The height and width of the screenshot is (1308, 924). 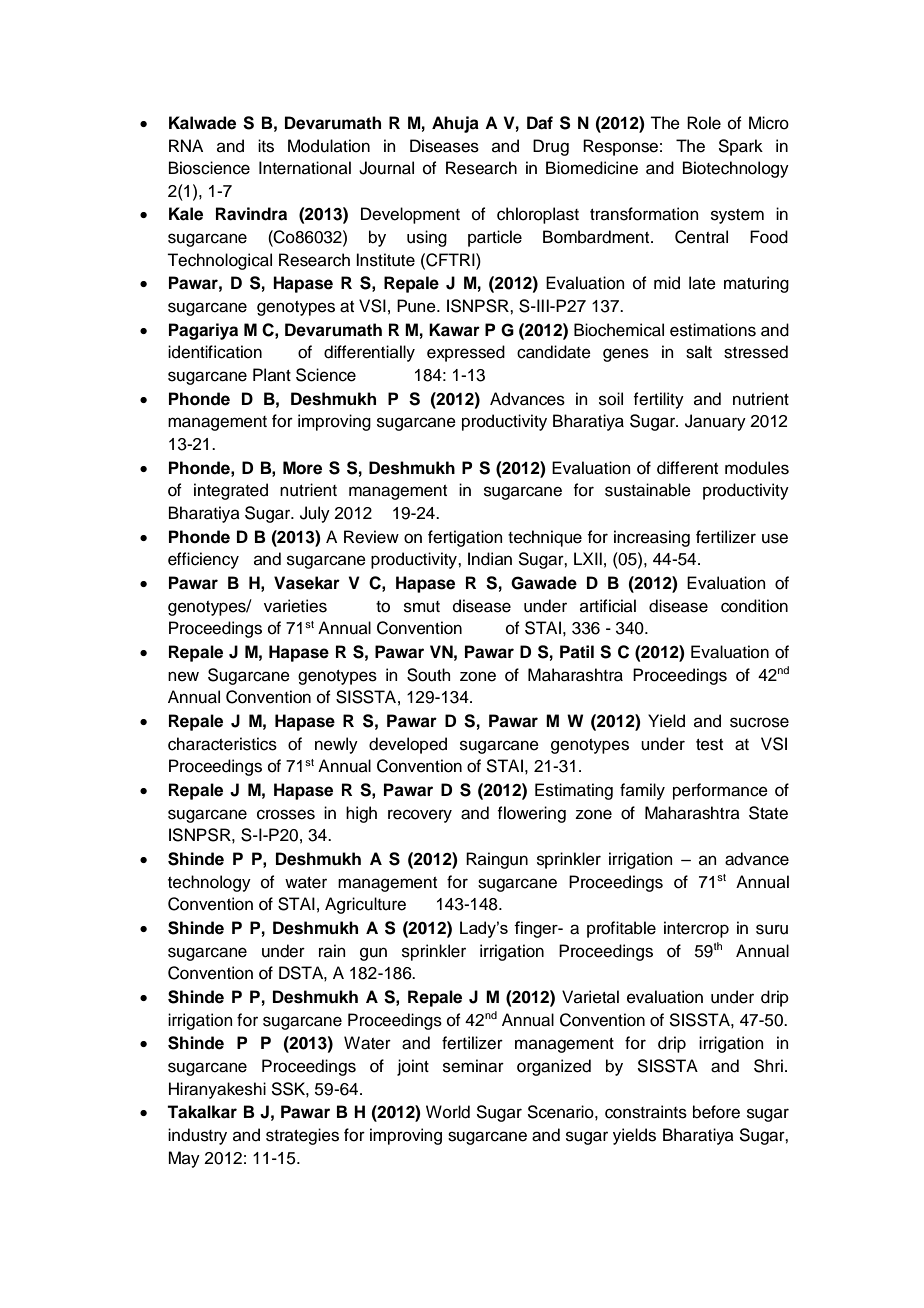 What do you see at coordinates (757, 468) in the screenshot?
I see `modules` at bounding box center [757, 468].
